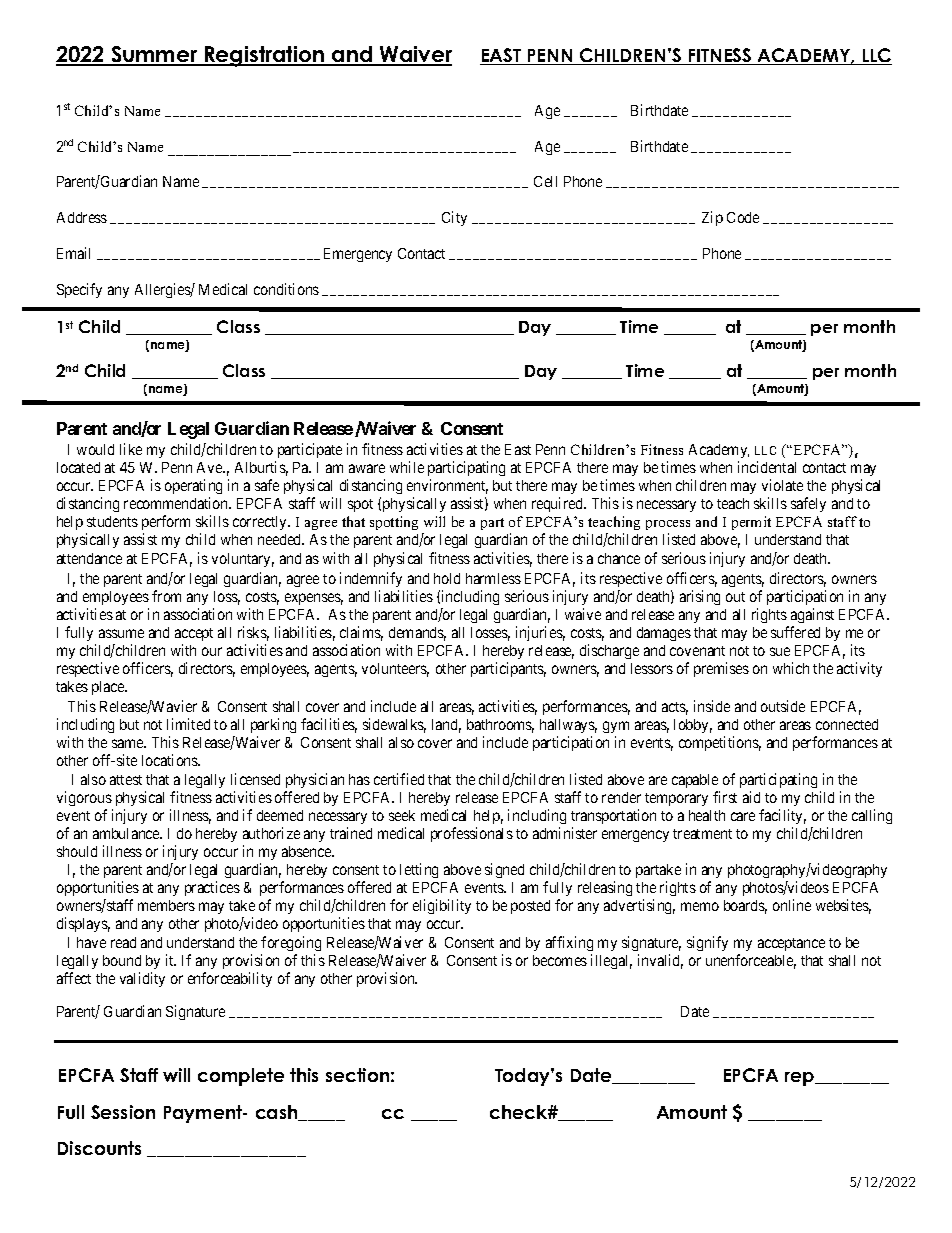 This document has width=952, height=1233. I want to click on Code, so click(743, 217).
